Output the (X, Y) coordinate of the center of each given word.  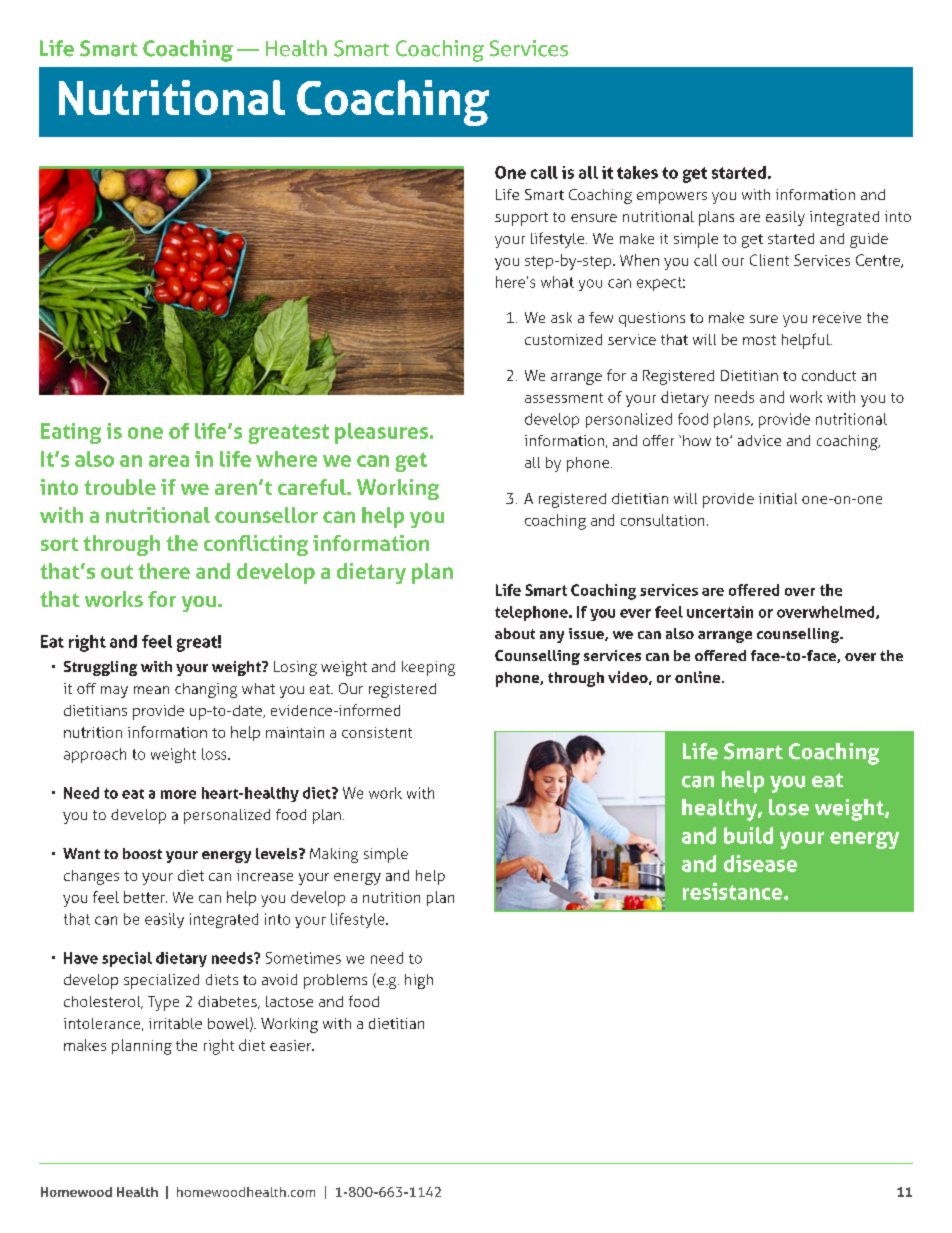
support (521, 219)
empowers (672, 198)
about (515, 633)
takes (637, 172)
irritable (175, 1023)
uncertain (720, 612)
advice (759, 440)
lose (789, 807)
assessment (564, 398)
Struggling (100, 668)
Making (334, 855)
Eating (71, 433)
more (178, 794)
